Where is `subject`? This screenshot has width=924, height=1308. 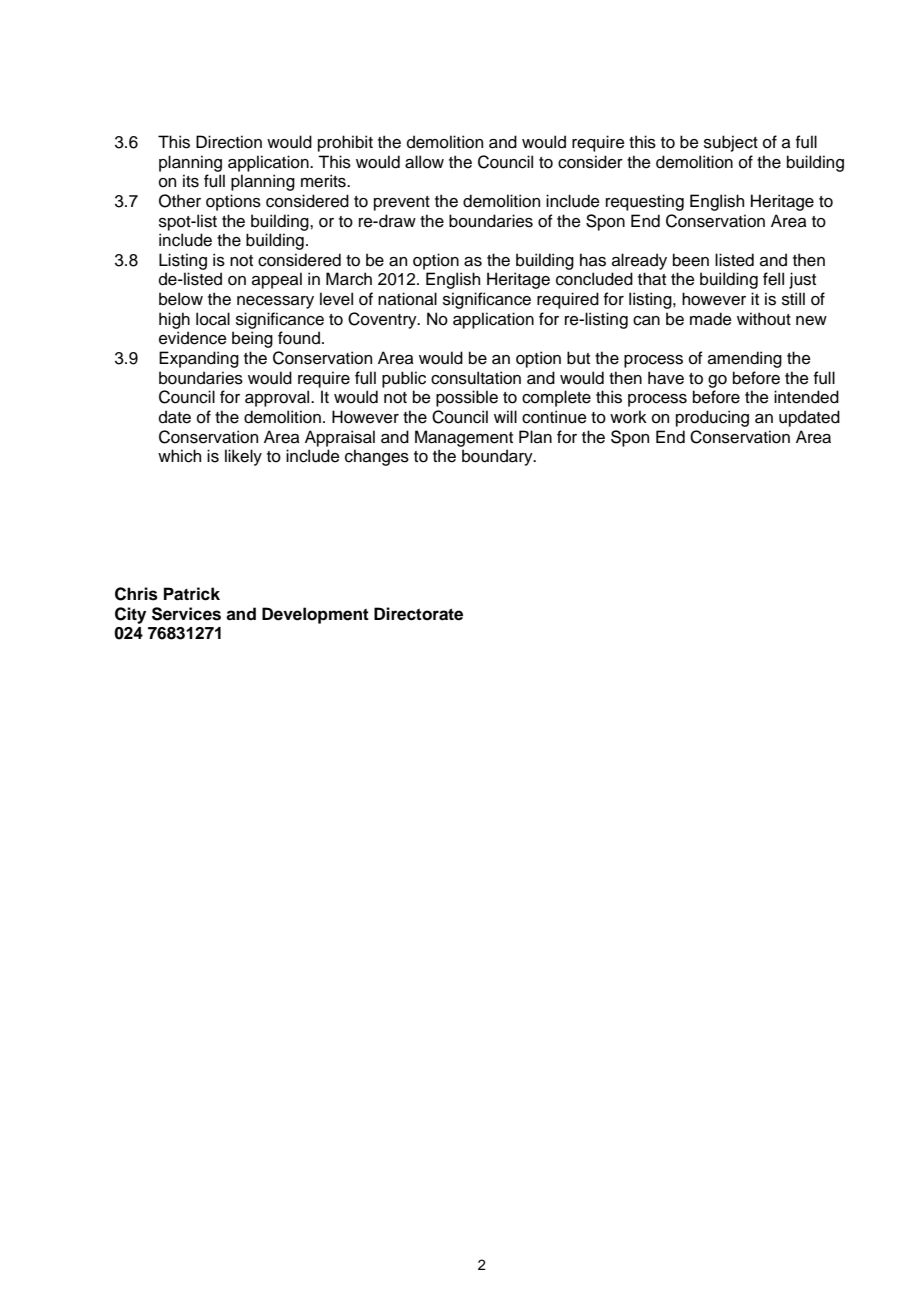 subject is located at coordinates (731, 143).
